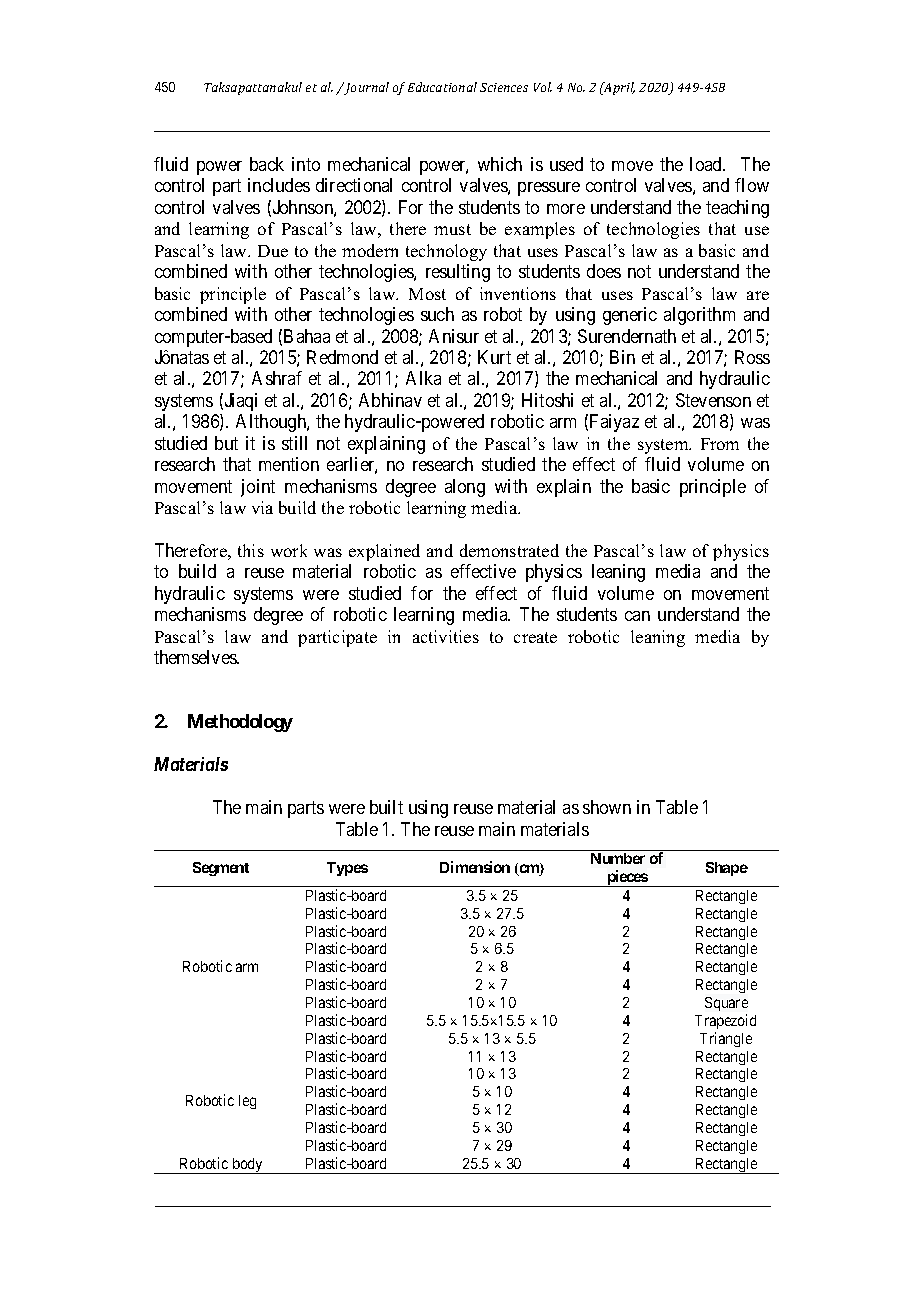 The height and width of the image is (1308, 924). I want to click on can, so click(637, 616).
